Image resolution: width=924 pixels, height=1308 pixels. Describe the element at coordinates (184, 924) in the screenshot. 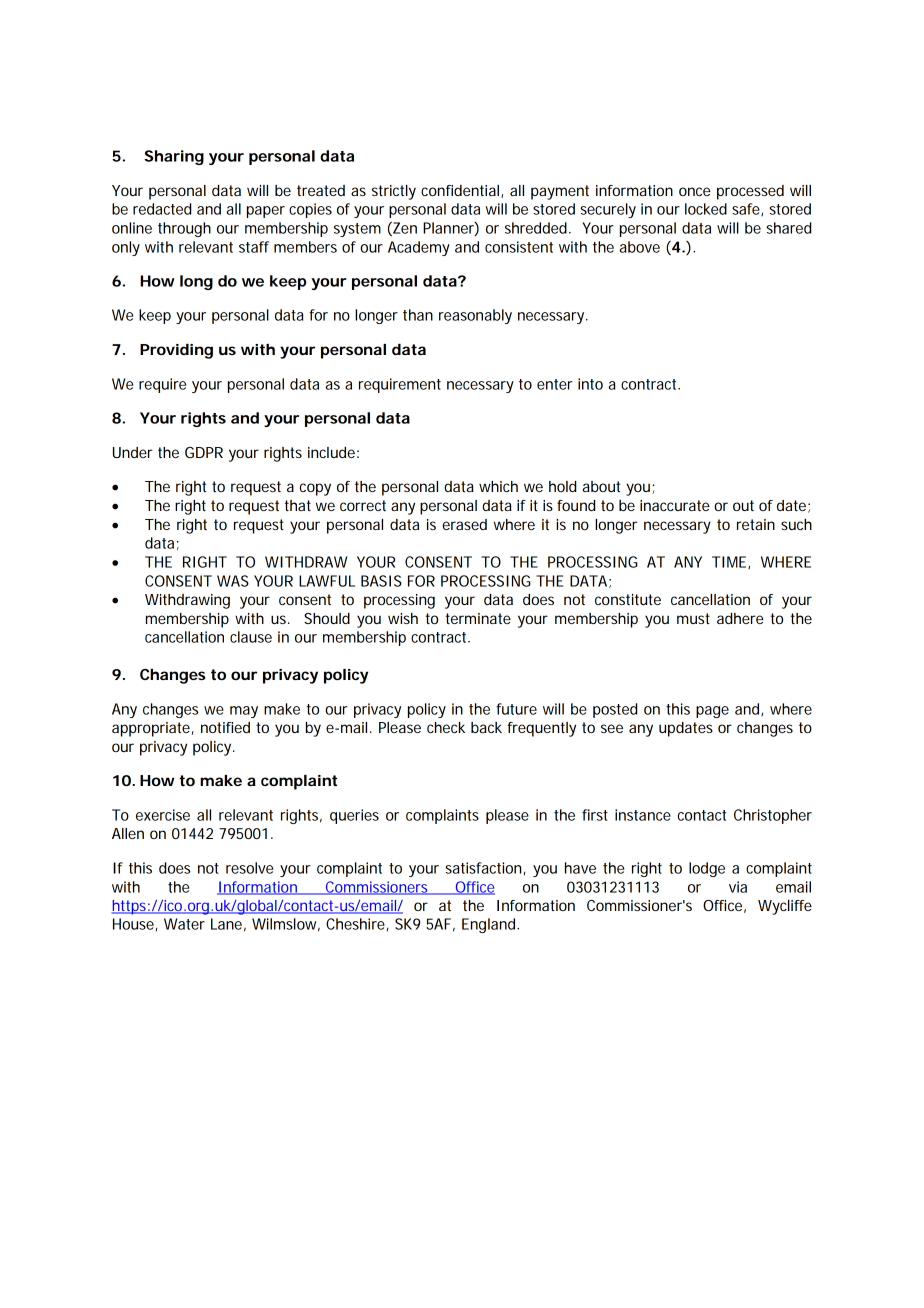

I see `Water` at that location.
